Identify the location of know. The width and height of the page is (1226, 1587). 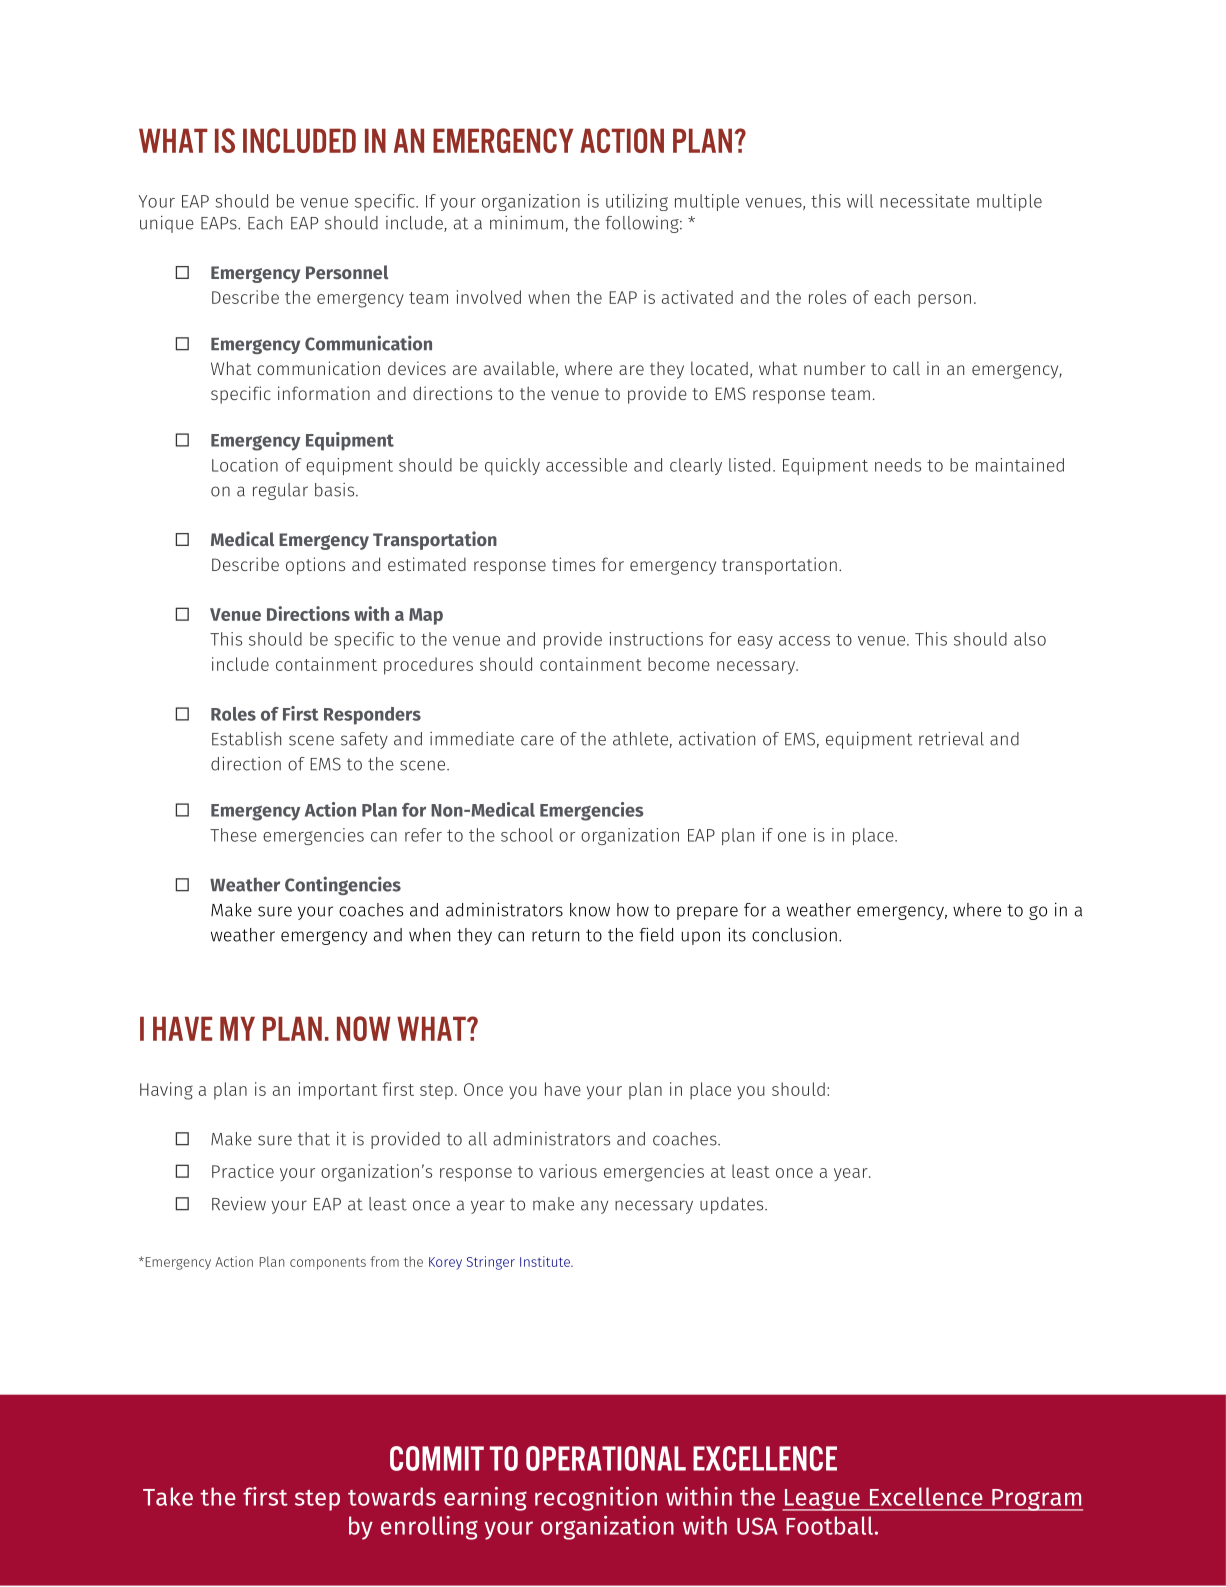
(590, 910).
